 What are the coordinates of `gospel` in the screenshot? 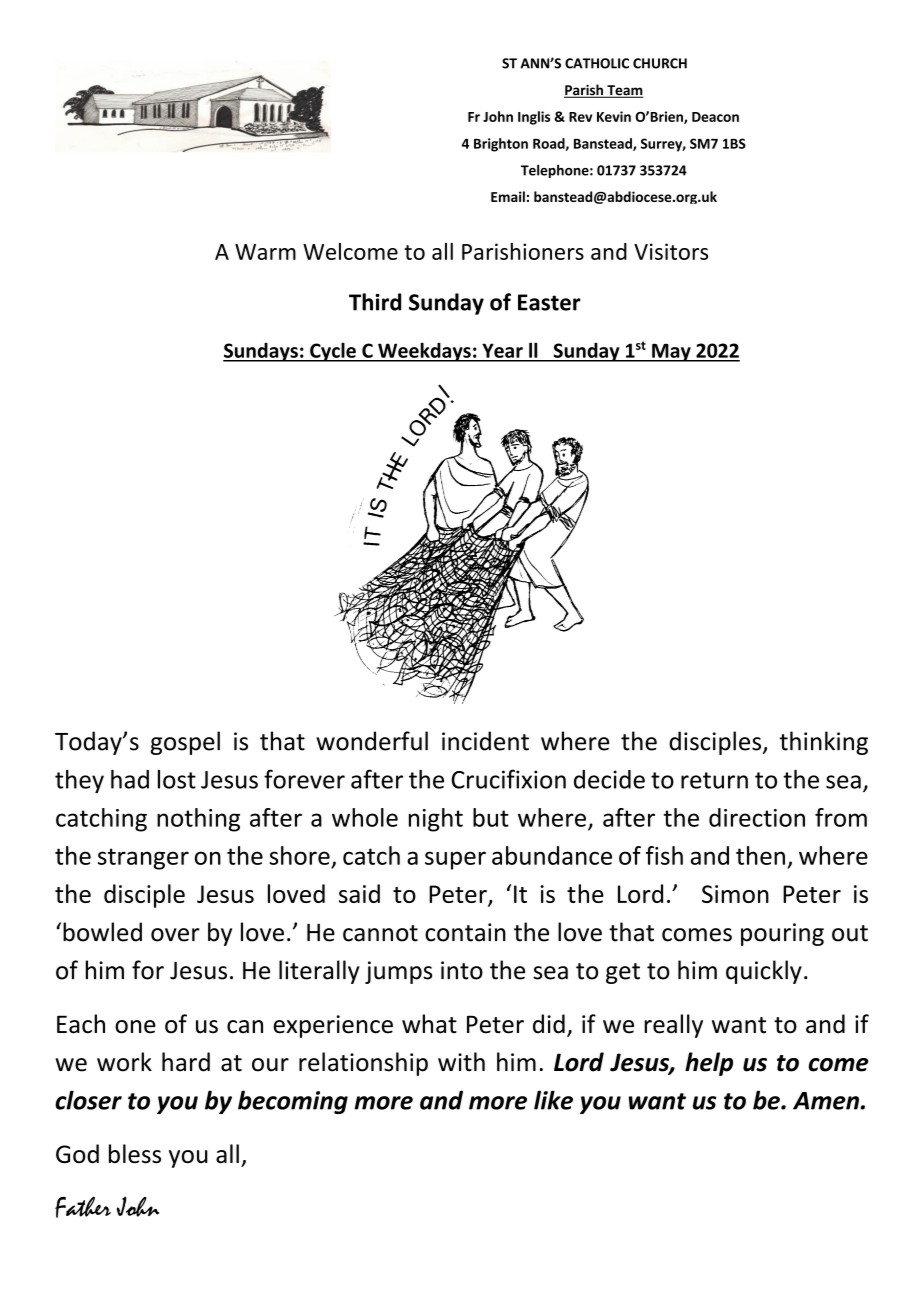 It's located at (185, 743).
